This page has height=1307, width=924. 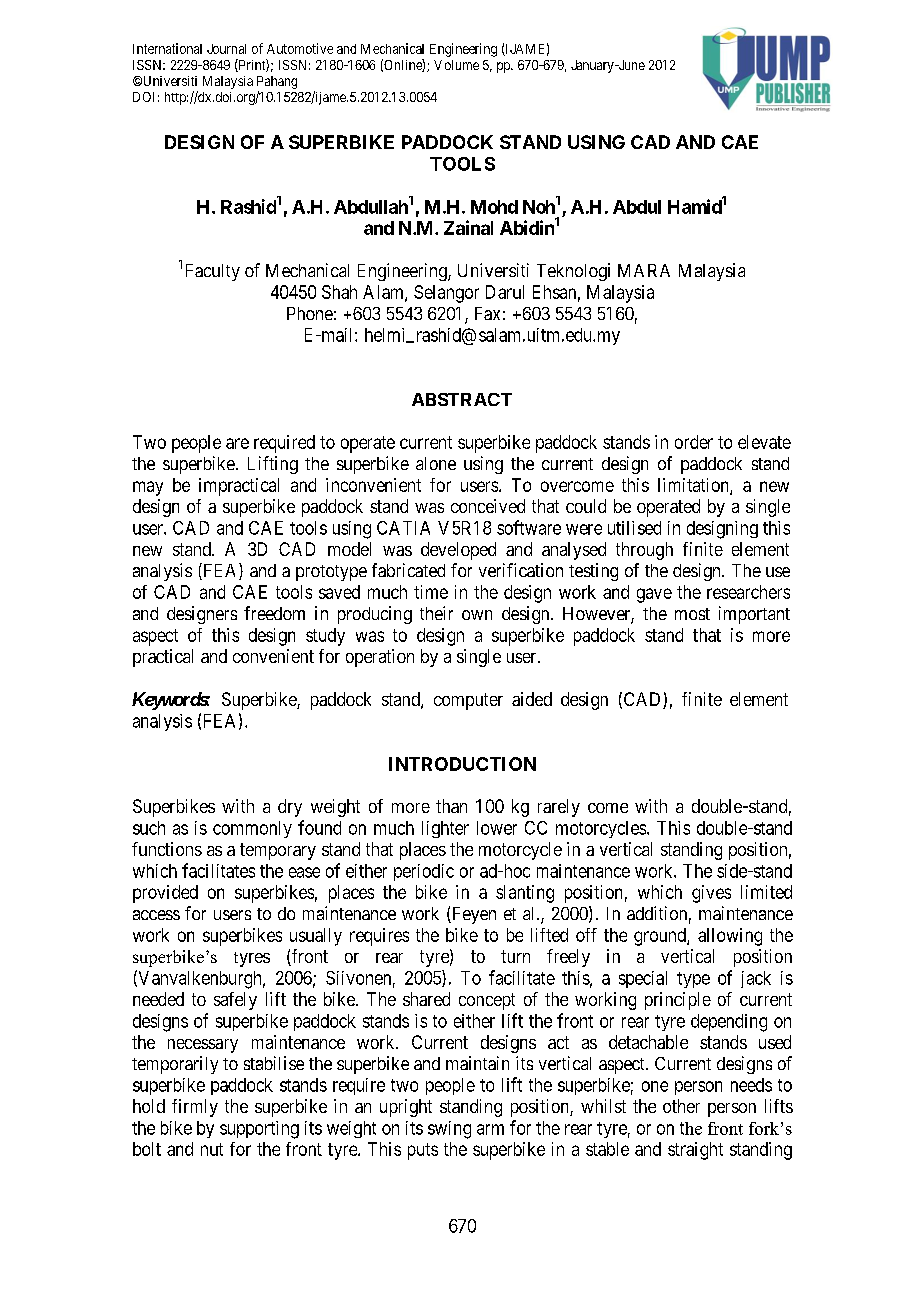 What do you see at coordinates (694, 442) in the page?
I see `order` at bounding box center [694, 442].
